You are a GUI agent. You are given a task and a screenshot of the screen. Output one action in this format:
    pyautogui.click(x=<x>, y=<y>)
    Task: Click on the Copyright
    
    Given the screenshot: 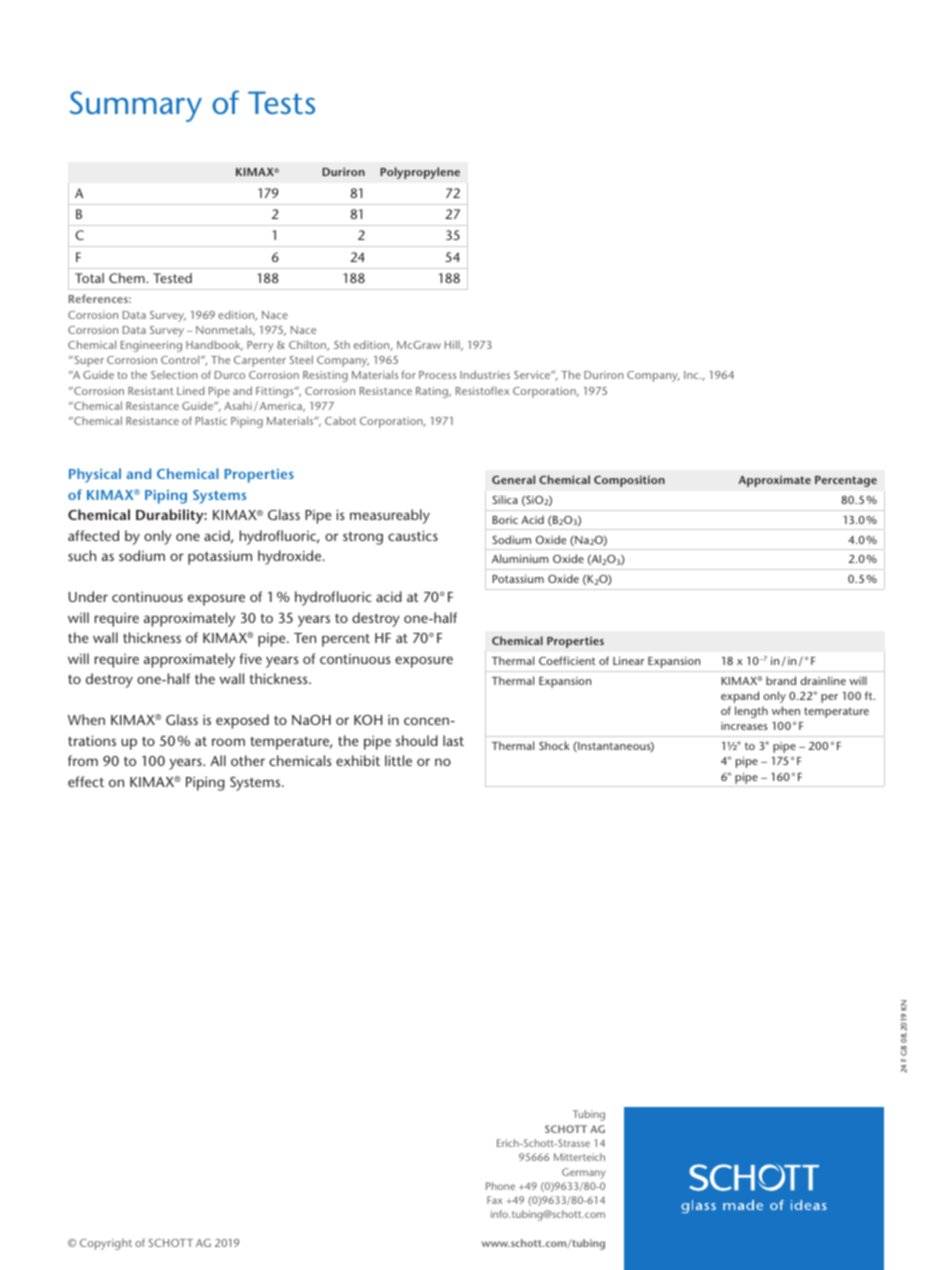 What is the action you would take?
    pyautogui.click(x=106, y=1244)
